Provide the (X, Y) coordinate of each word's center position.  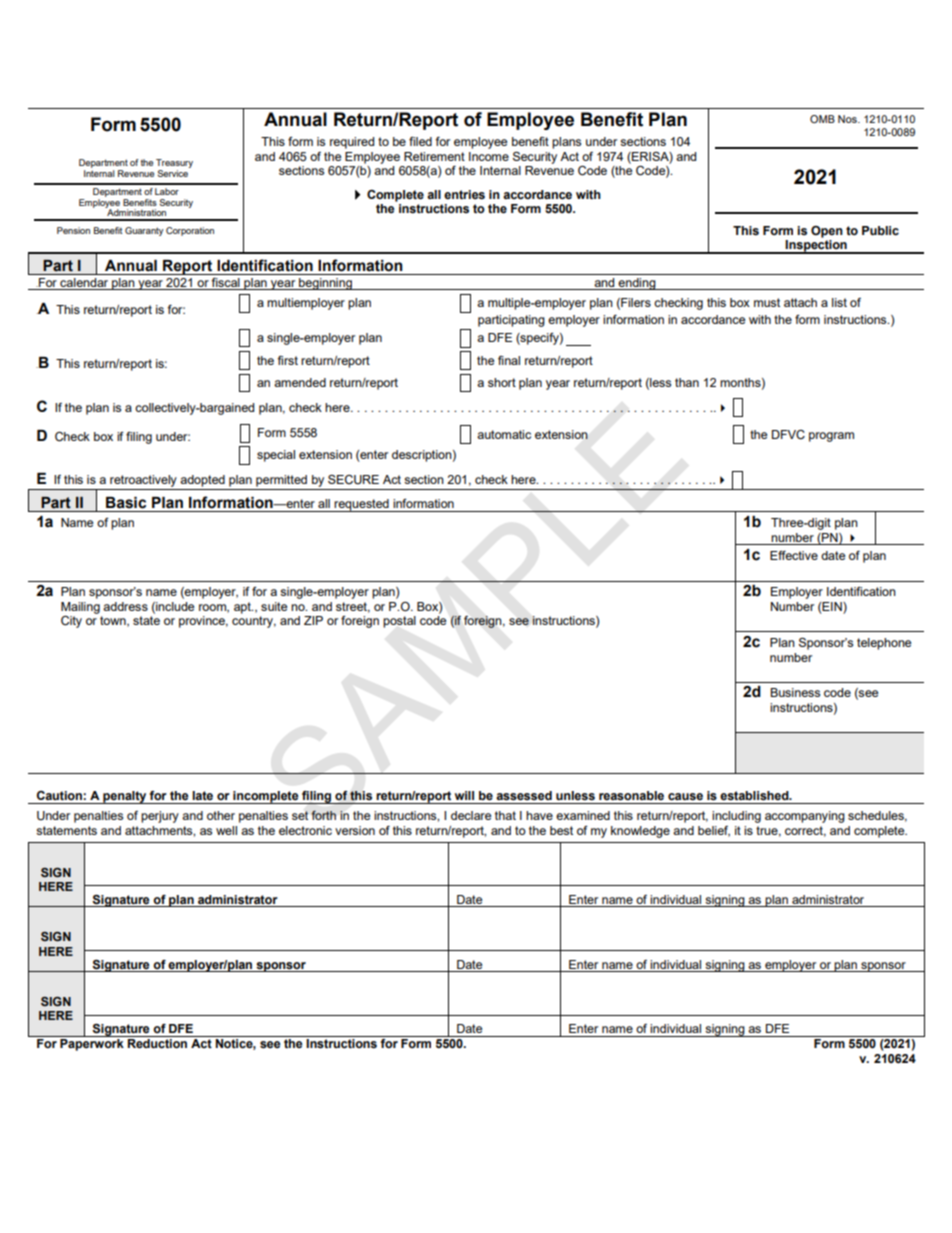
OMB (822, 119)
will (464, 795)
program (831, 437)
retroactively (143, 481)
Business (795, 692)
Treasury (174, 165)
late (202, 795)
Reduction (157, 1044)
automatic (504, 434)
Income (489, 156)
